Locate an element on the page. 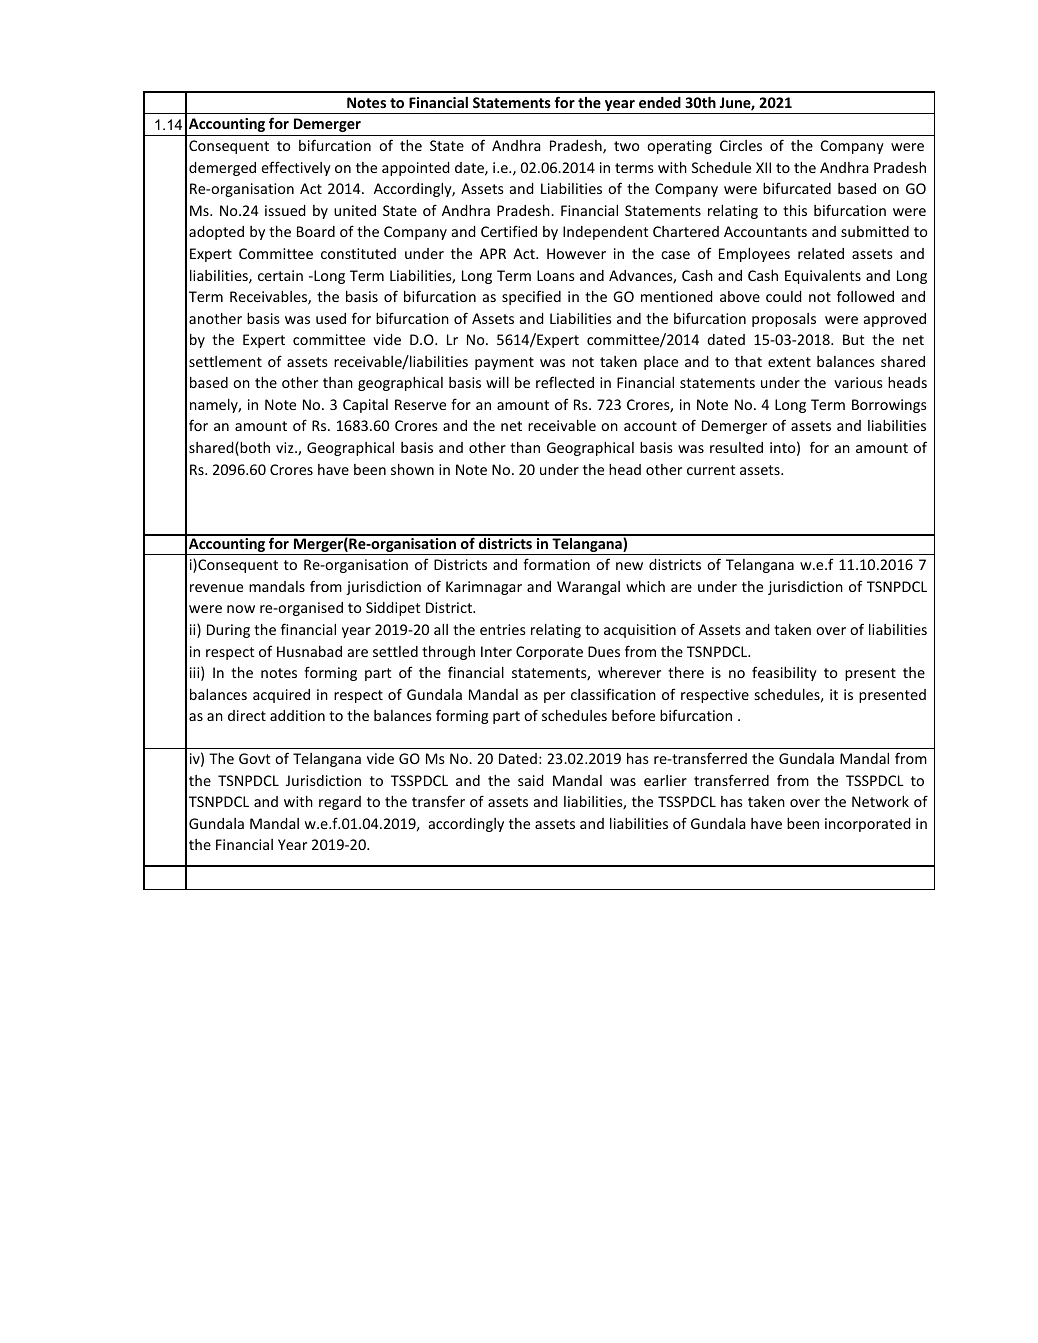  ended is located at coordinates (660, 102).
